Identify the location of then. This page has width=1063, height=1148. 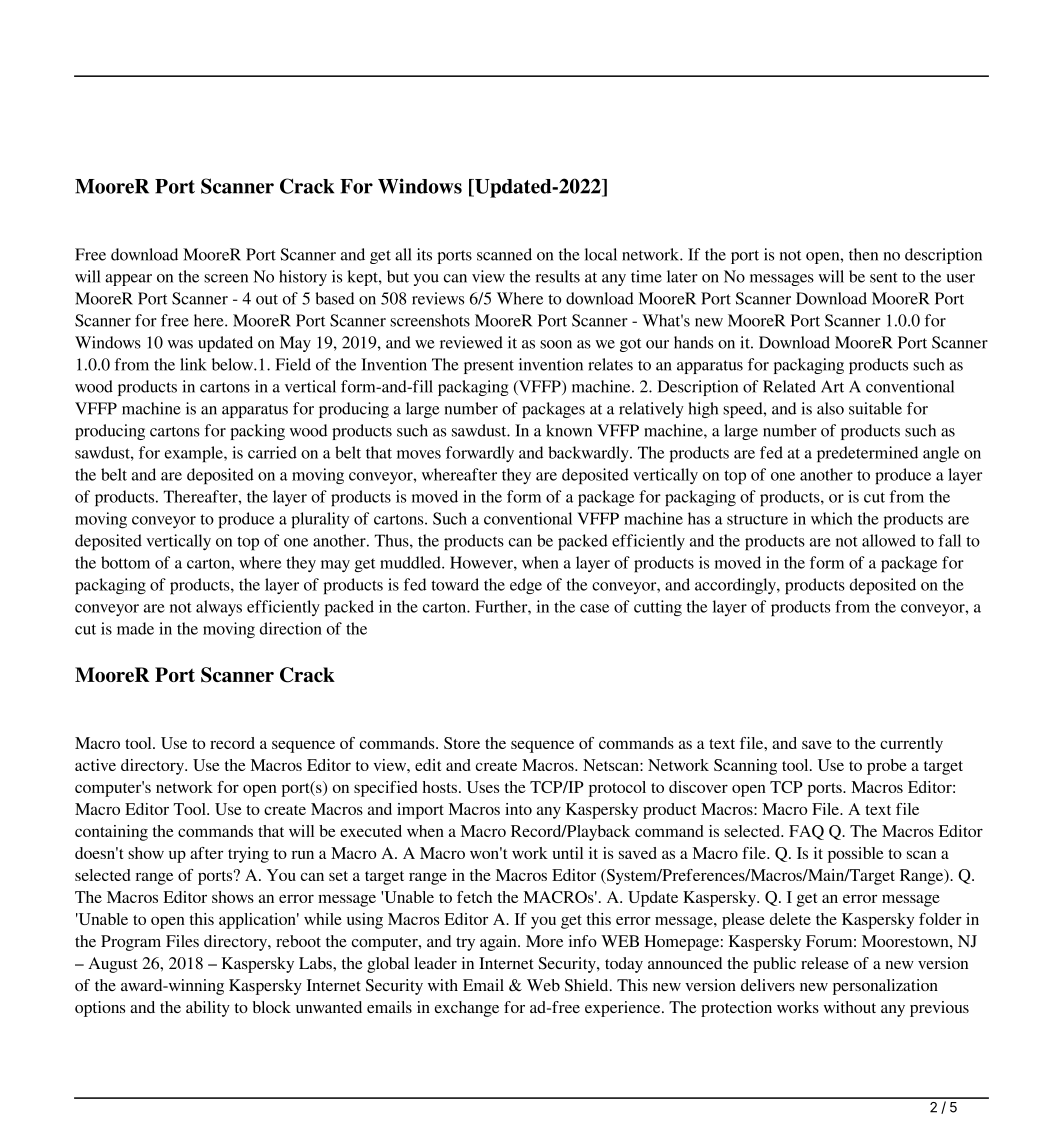
(863, 254).
